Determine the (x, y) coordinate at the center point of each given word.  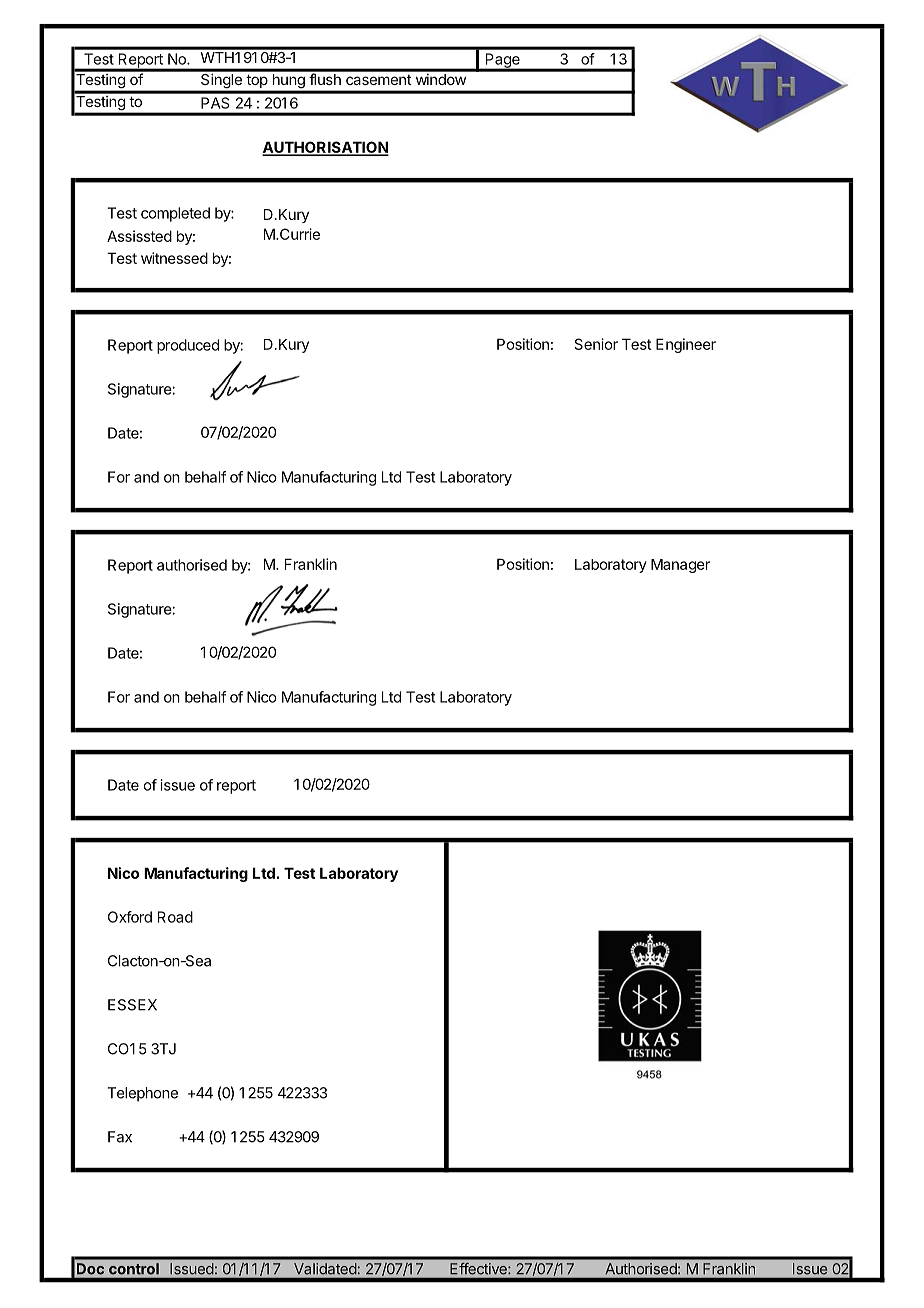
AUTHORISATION (325, 148)
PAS (215, 103)
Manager (680, 566)
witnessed (174, 258)
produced (188, 346)
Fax (120, 1137)
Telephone (142, 1094)
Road (175, 917)
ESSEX (132, 1005)
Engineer (686, 345)
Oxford (130, 917)
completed (175, 214)
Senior (596, 344)
